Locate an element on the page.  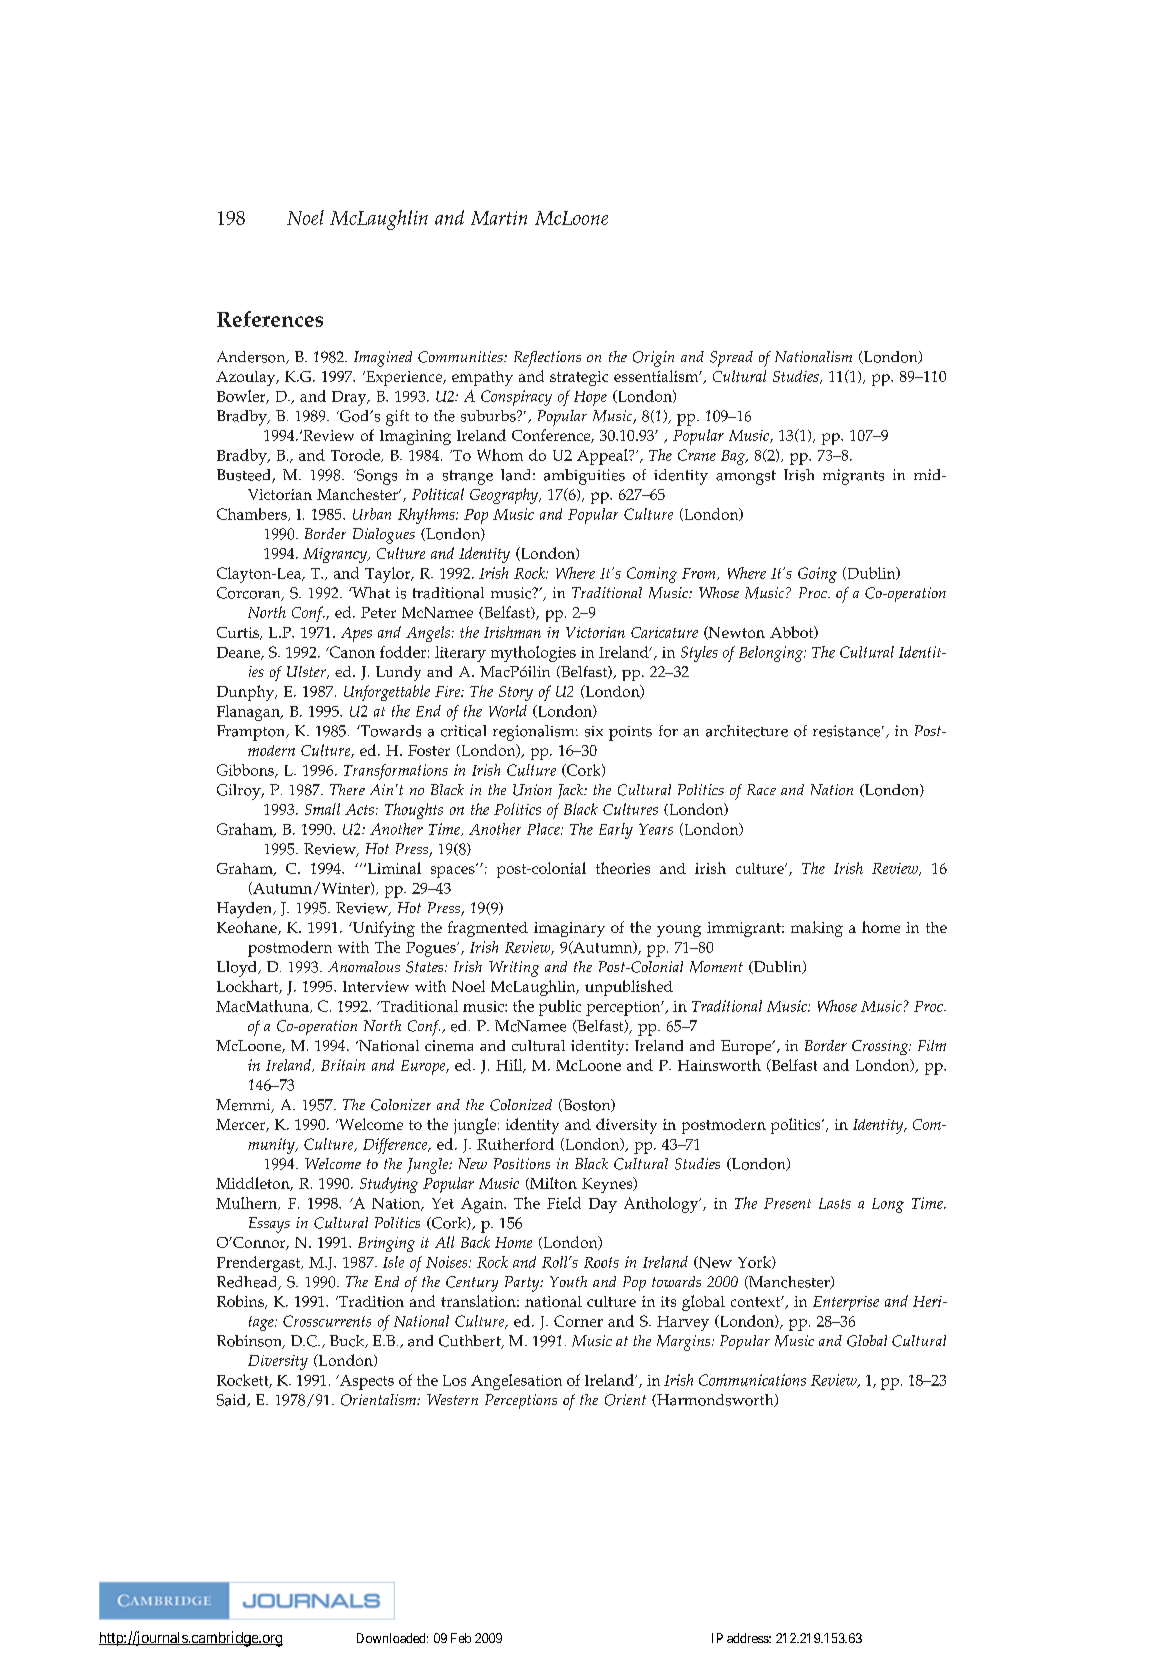
References is located at coordinates (270, 319).
